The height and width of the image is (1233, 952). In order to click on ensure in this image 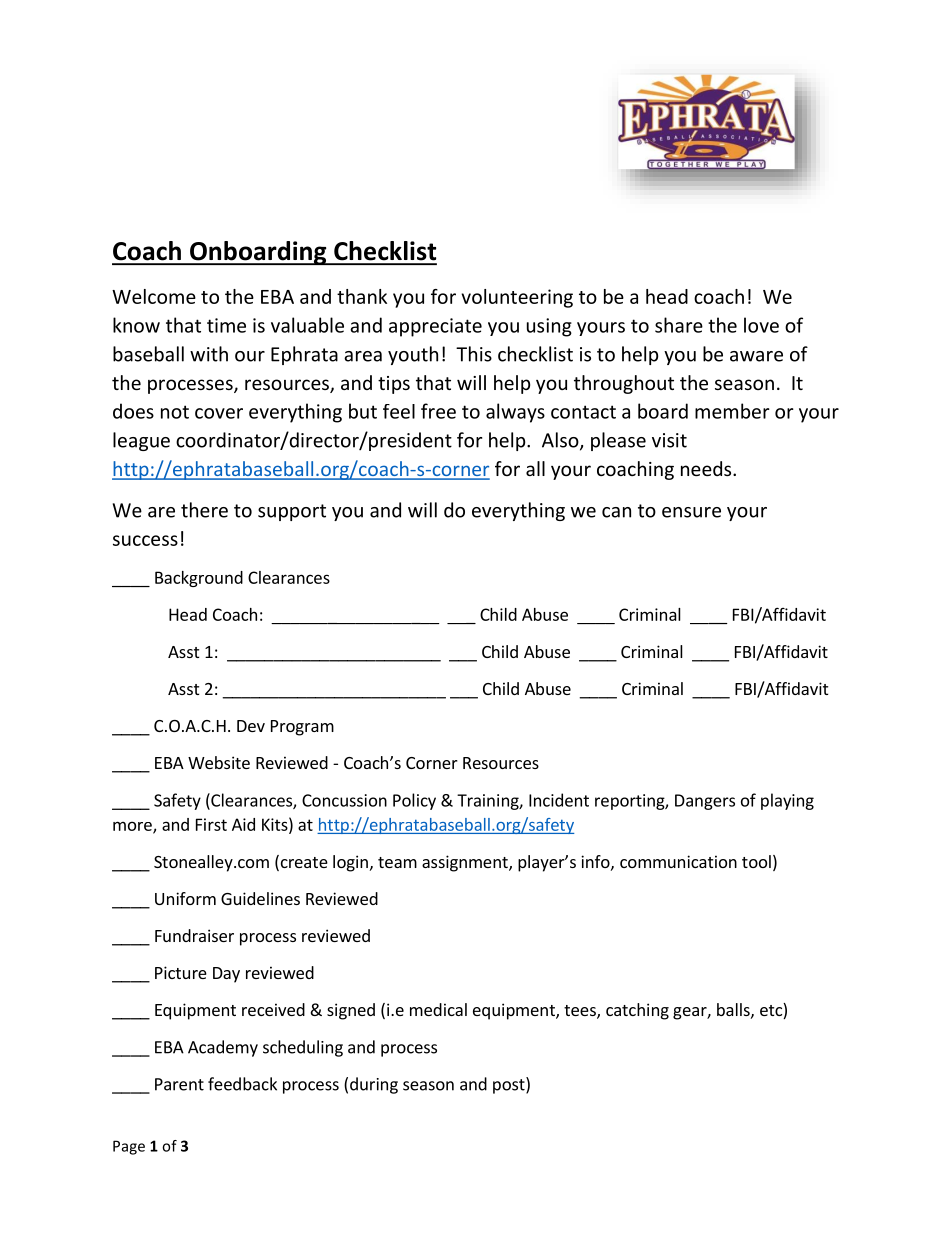, I will do `click(691, 512)`.
